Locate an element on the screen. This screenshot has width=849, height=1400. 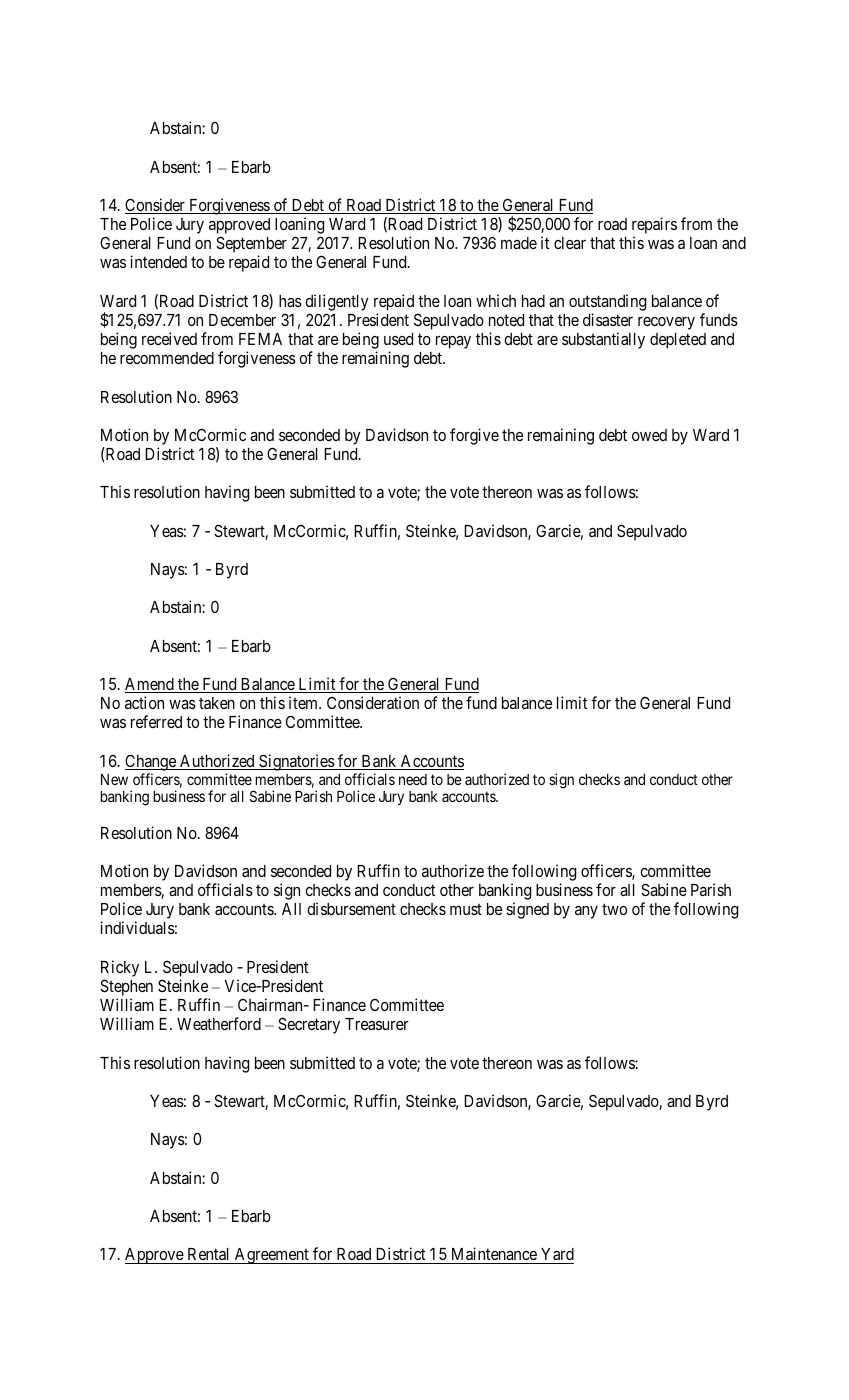
Rental is located at coordinates (208, 1254).
